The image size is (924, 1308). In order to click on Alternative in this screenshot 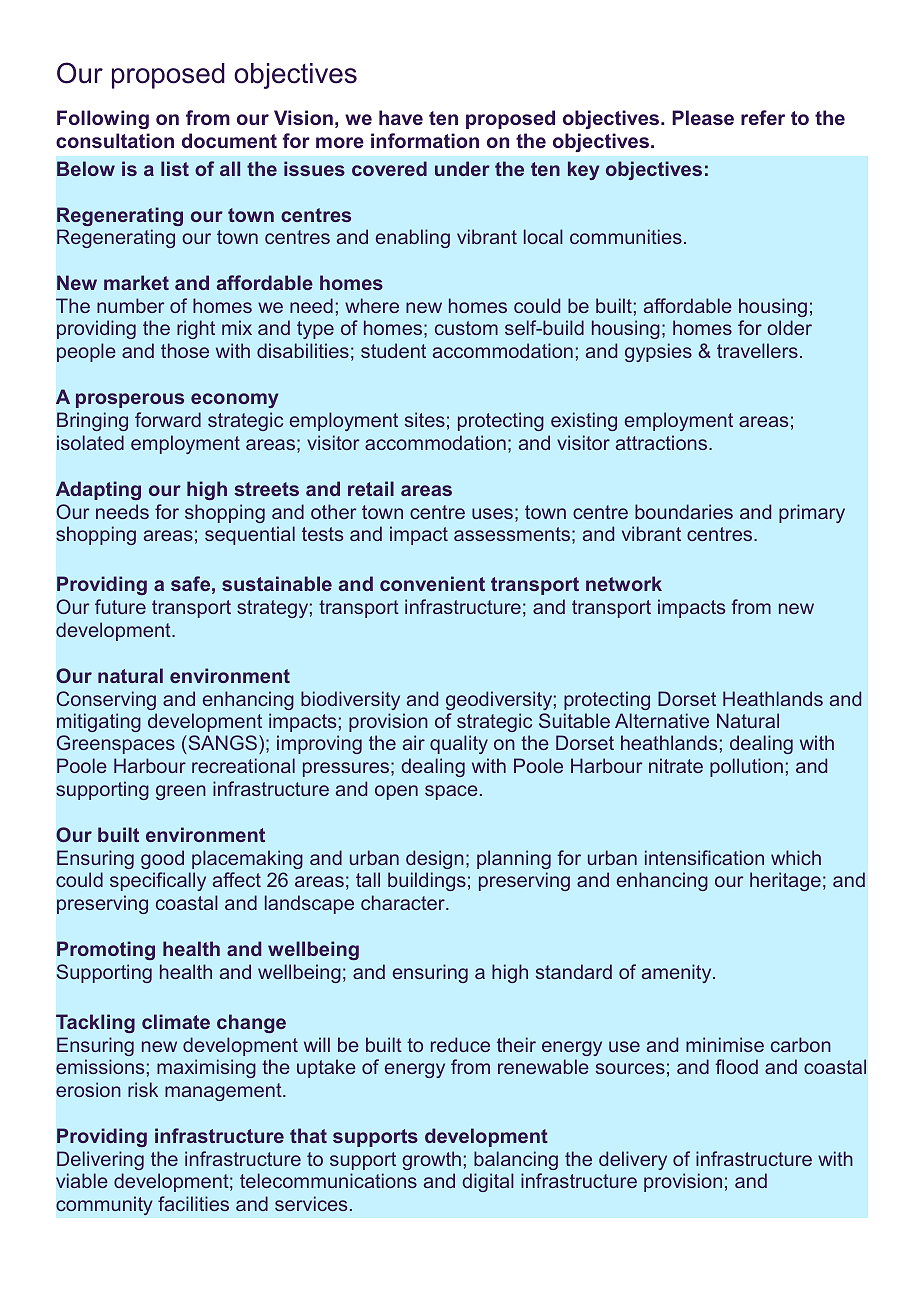, I will do `click(662, 720)`.
